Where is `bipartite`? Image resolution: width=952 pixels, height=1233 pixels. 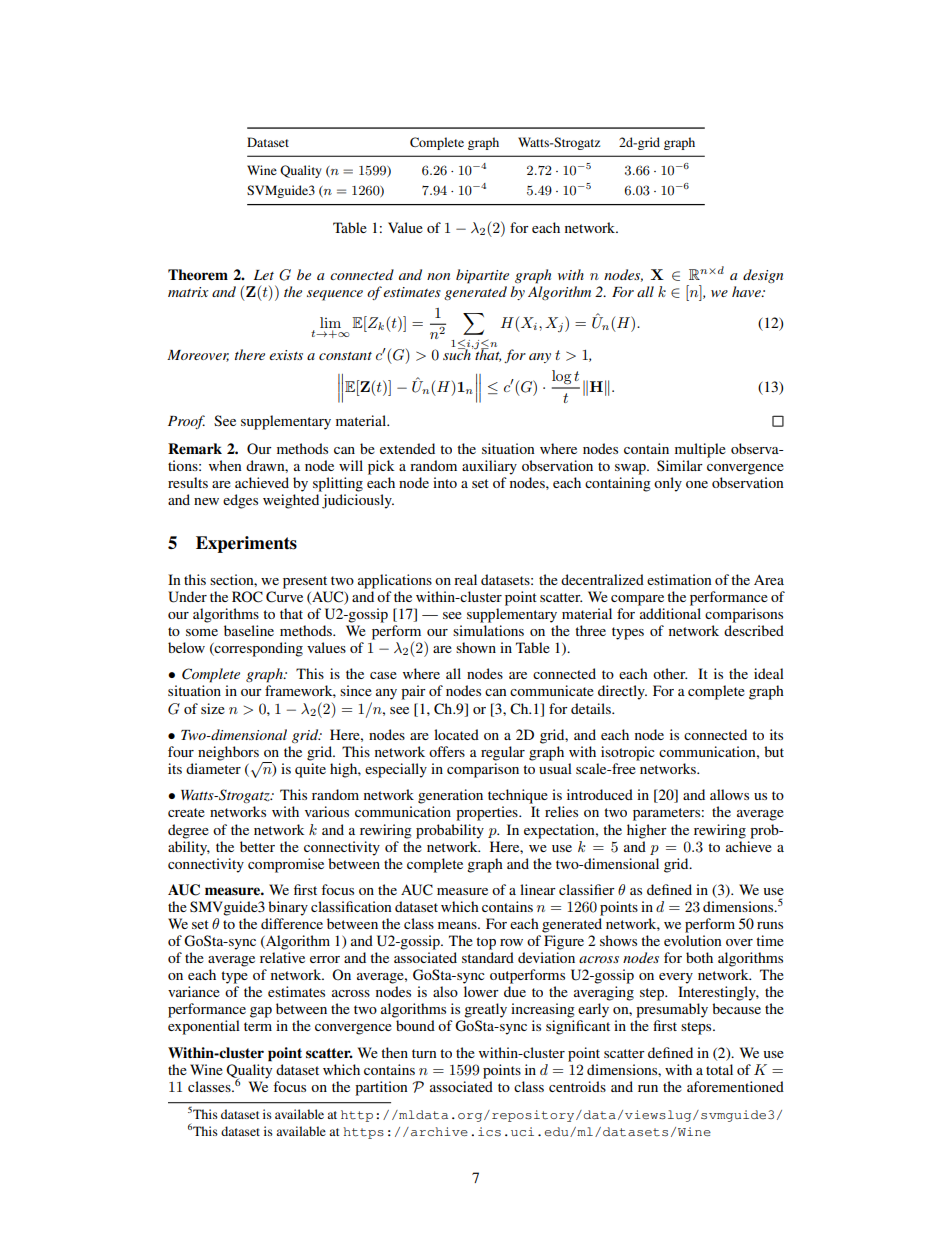
bipartite is located at coordinates (482, 276).
